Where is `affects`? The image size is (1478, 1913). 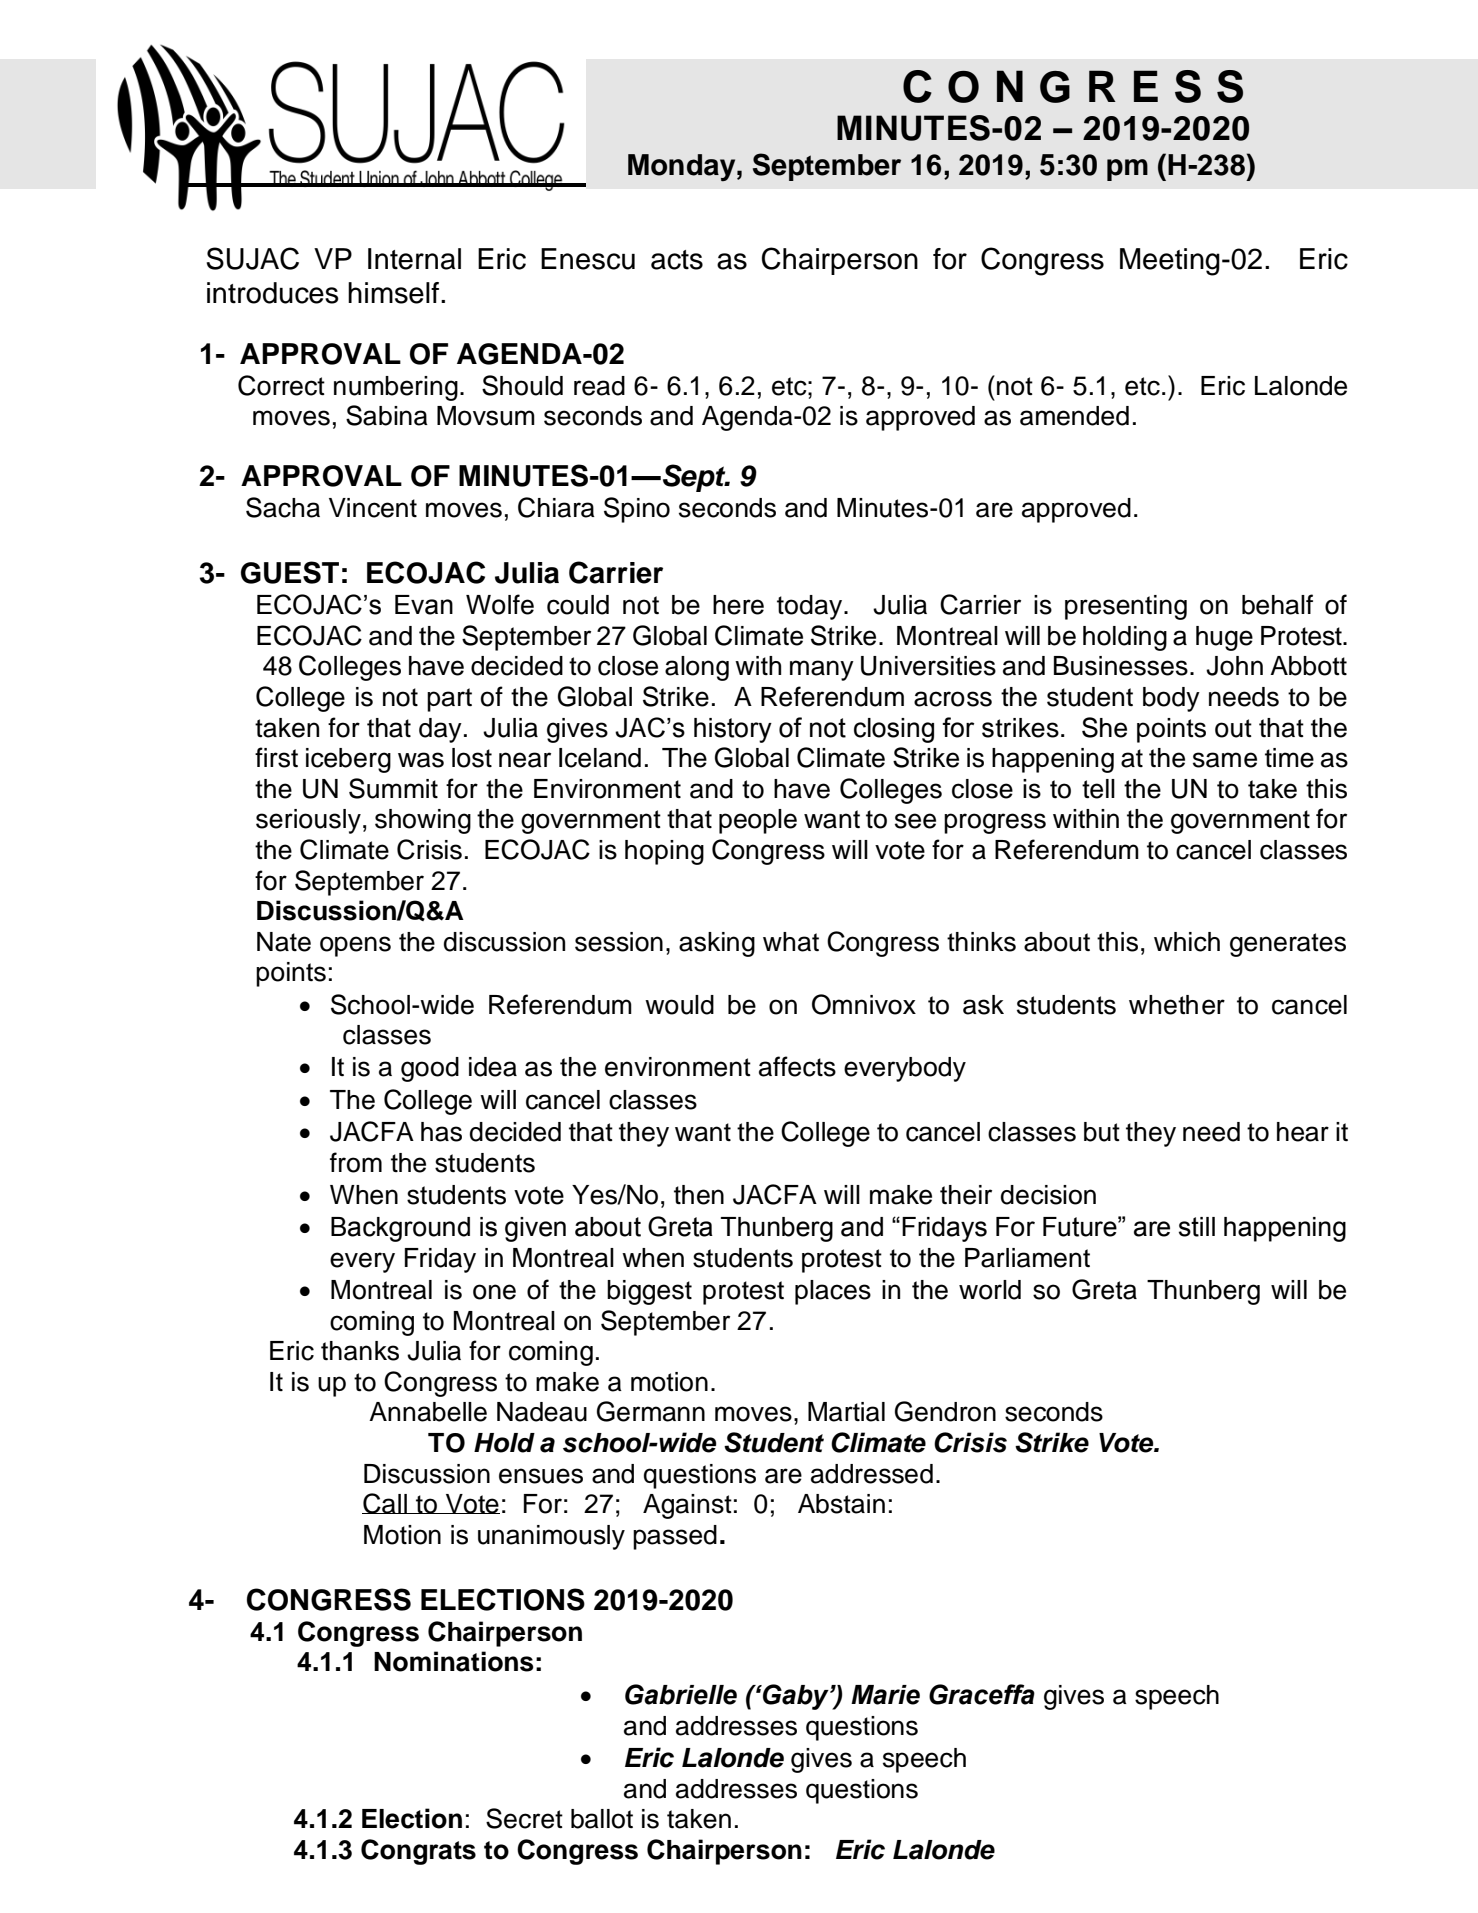
affects is located at coordinates (797, 1066).
